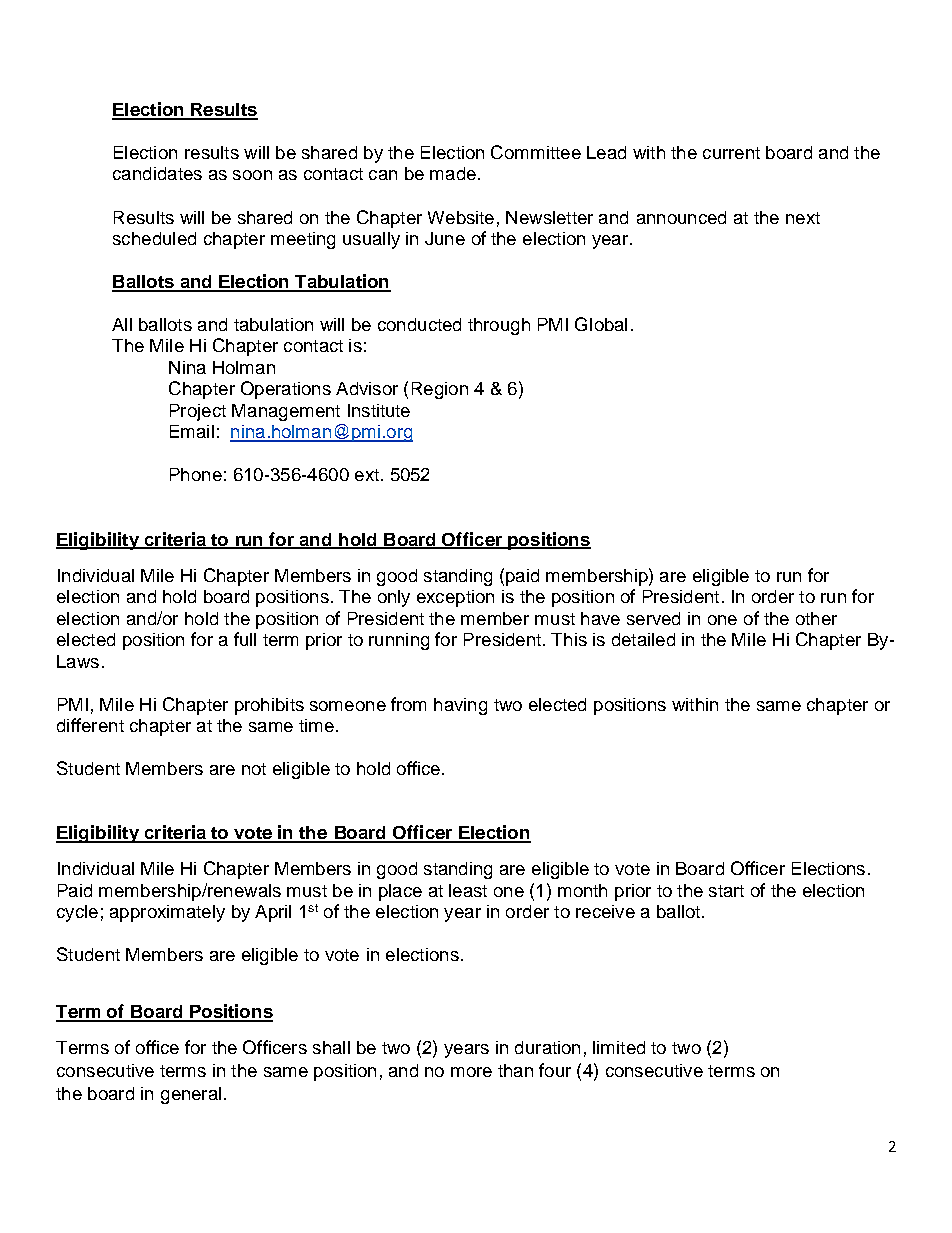 This page has height=1233, width=952. What do you see at coordinates (157, 173) in the page?
I see `candidates` at bounding box center [157, 173].
